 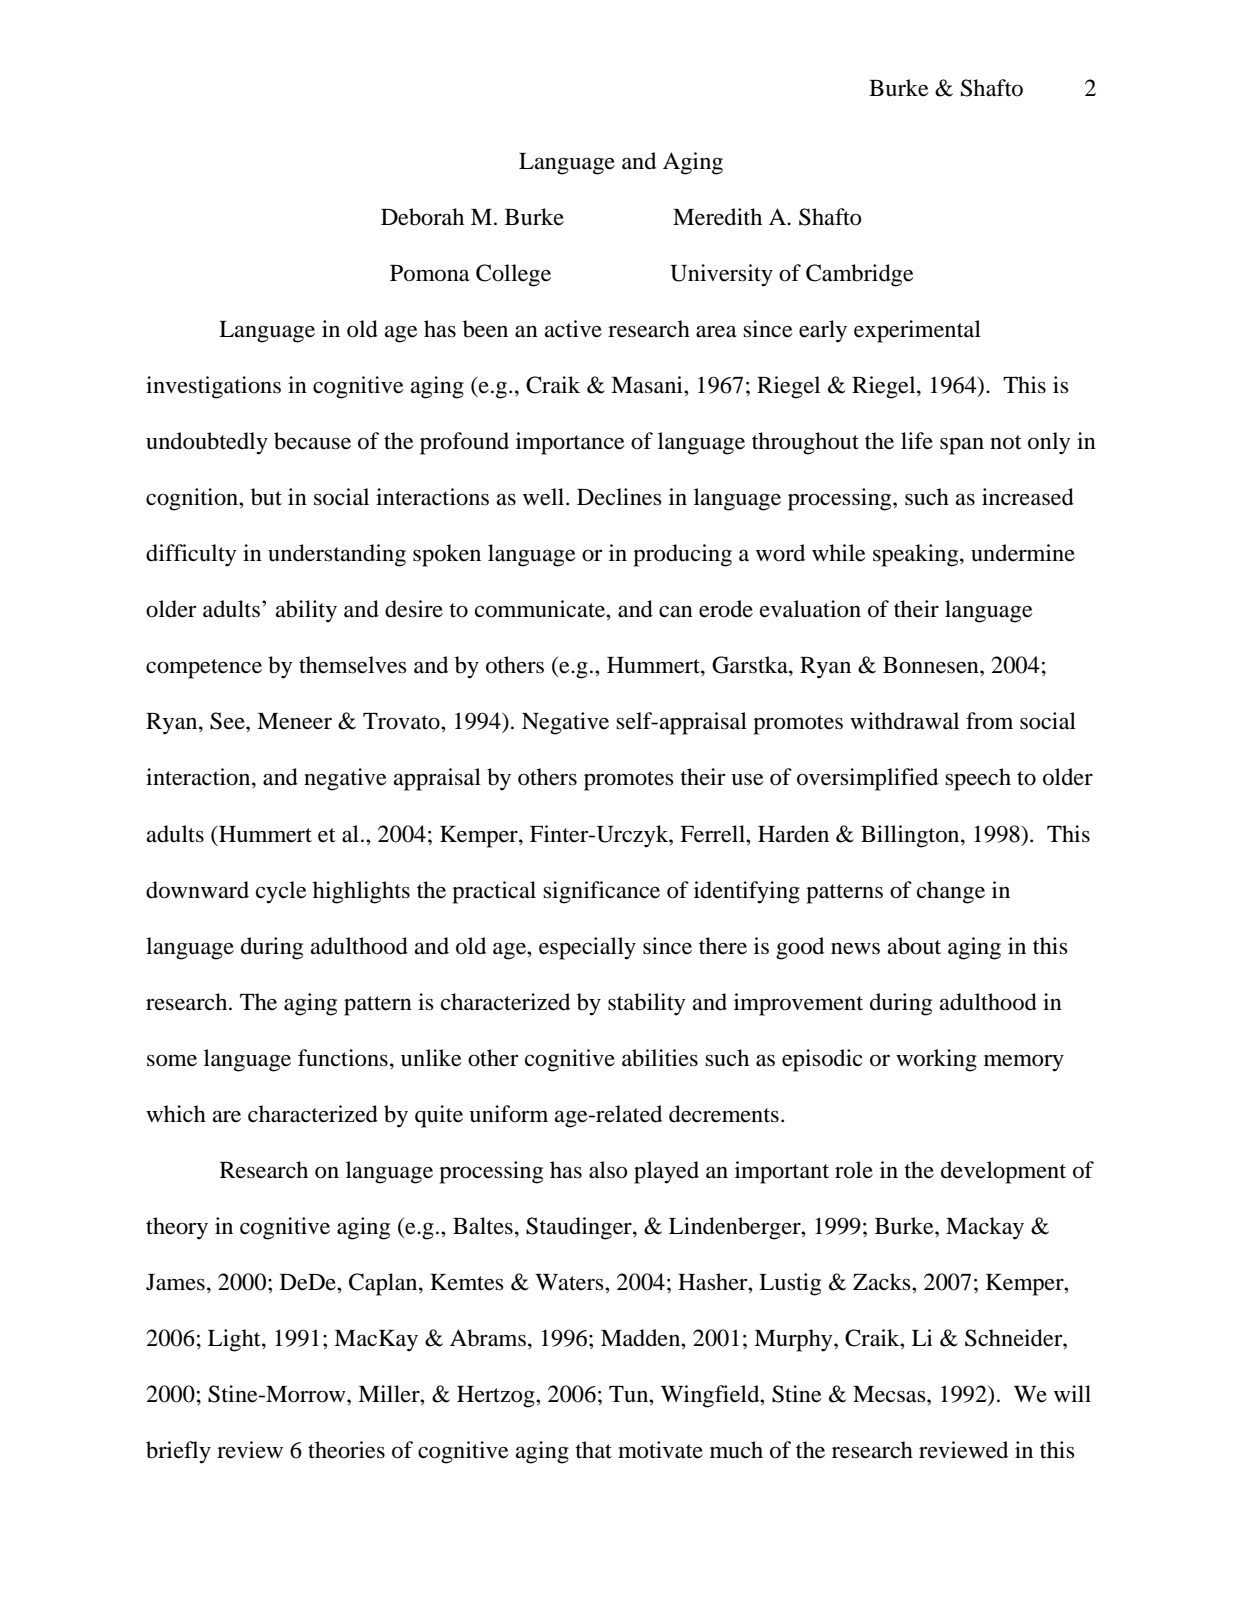 I want to click on Cambridge, so click(x=860, y=275).
